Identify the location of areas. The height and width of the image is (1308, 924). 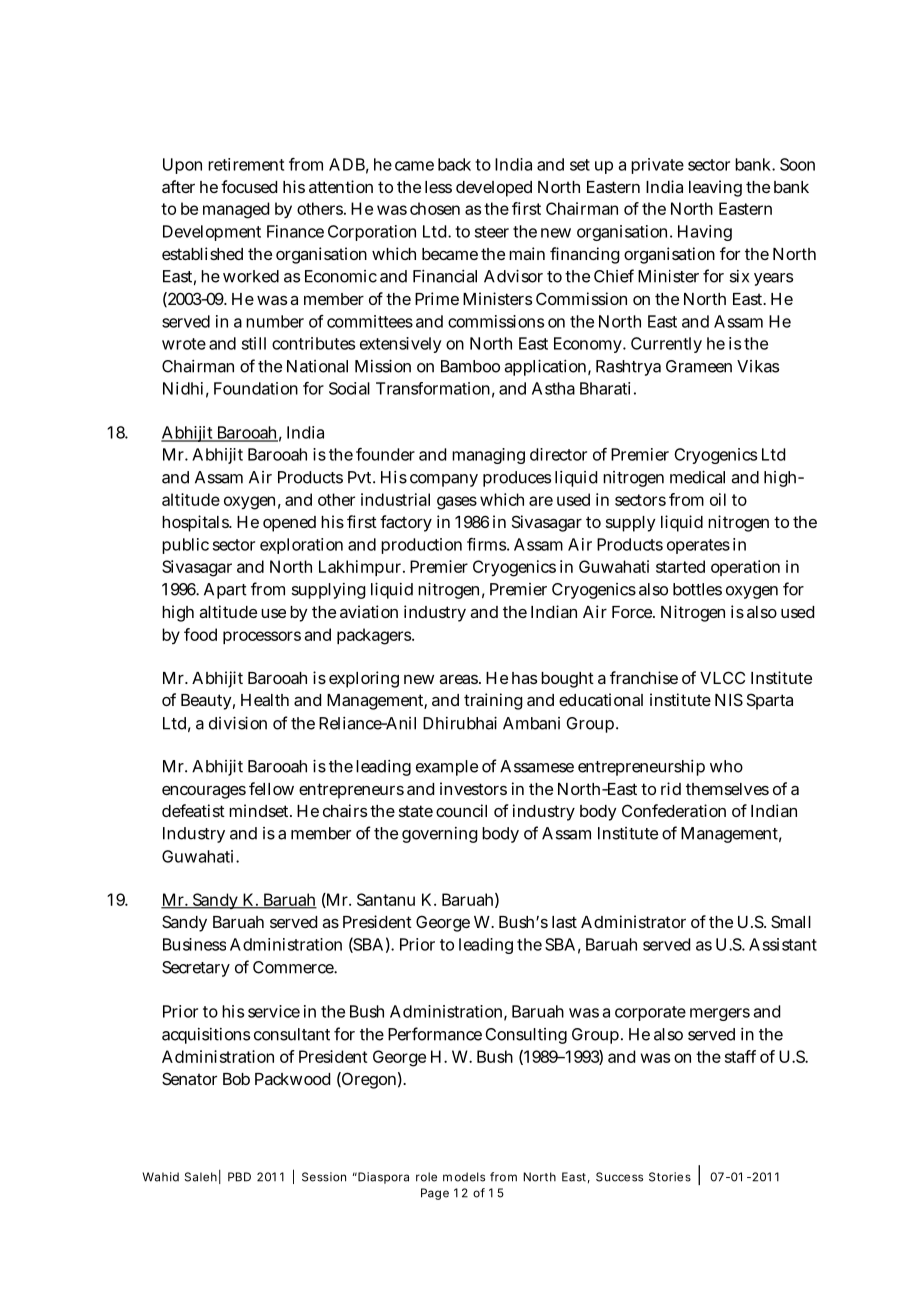
(460, 679).
